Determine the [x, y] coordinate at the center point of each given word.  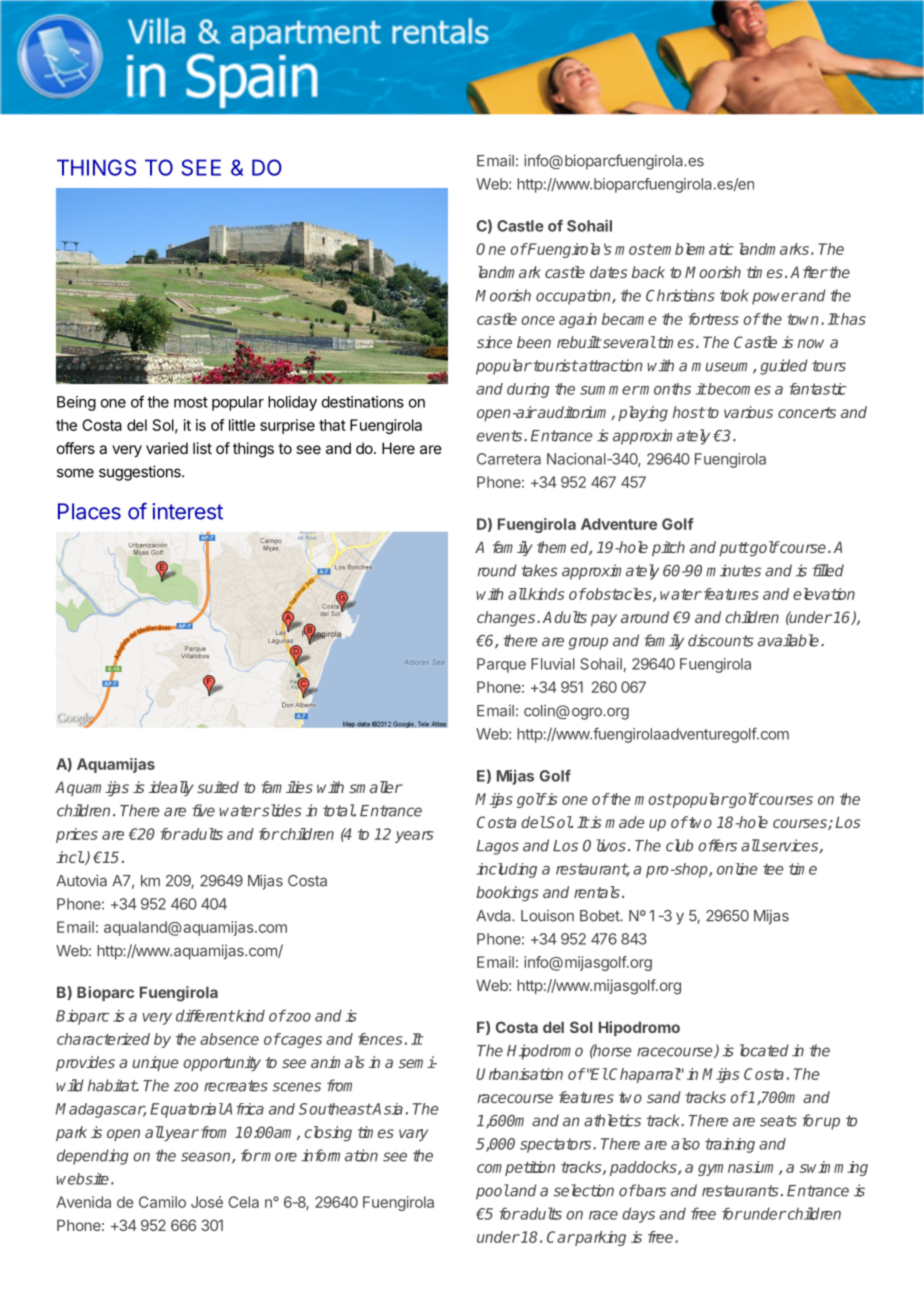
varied [167, 448]
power [775, 298]
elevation [824, 594]
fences [380, 1039]
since [494, 342]
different [205, 1015]
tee [773, 869]
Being [76, 403]
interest [187, 511]
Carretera [509, 459]
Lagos [497, 847]
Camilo [162, 1202]
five [203, 810]
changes [507, 619]
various [748, 412]
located [764, 1050]
